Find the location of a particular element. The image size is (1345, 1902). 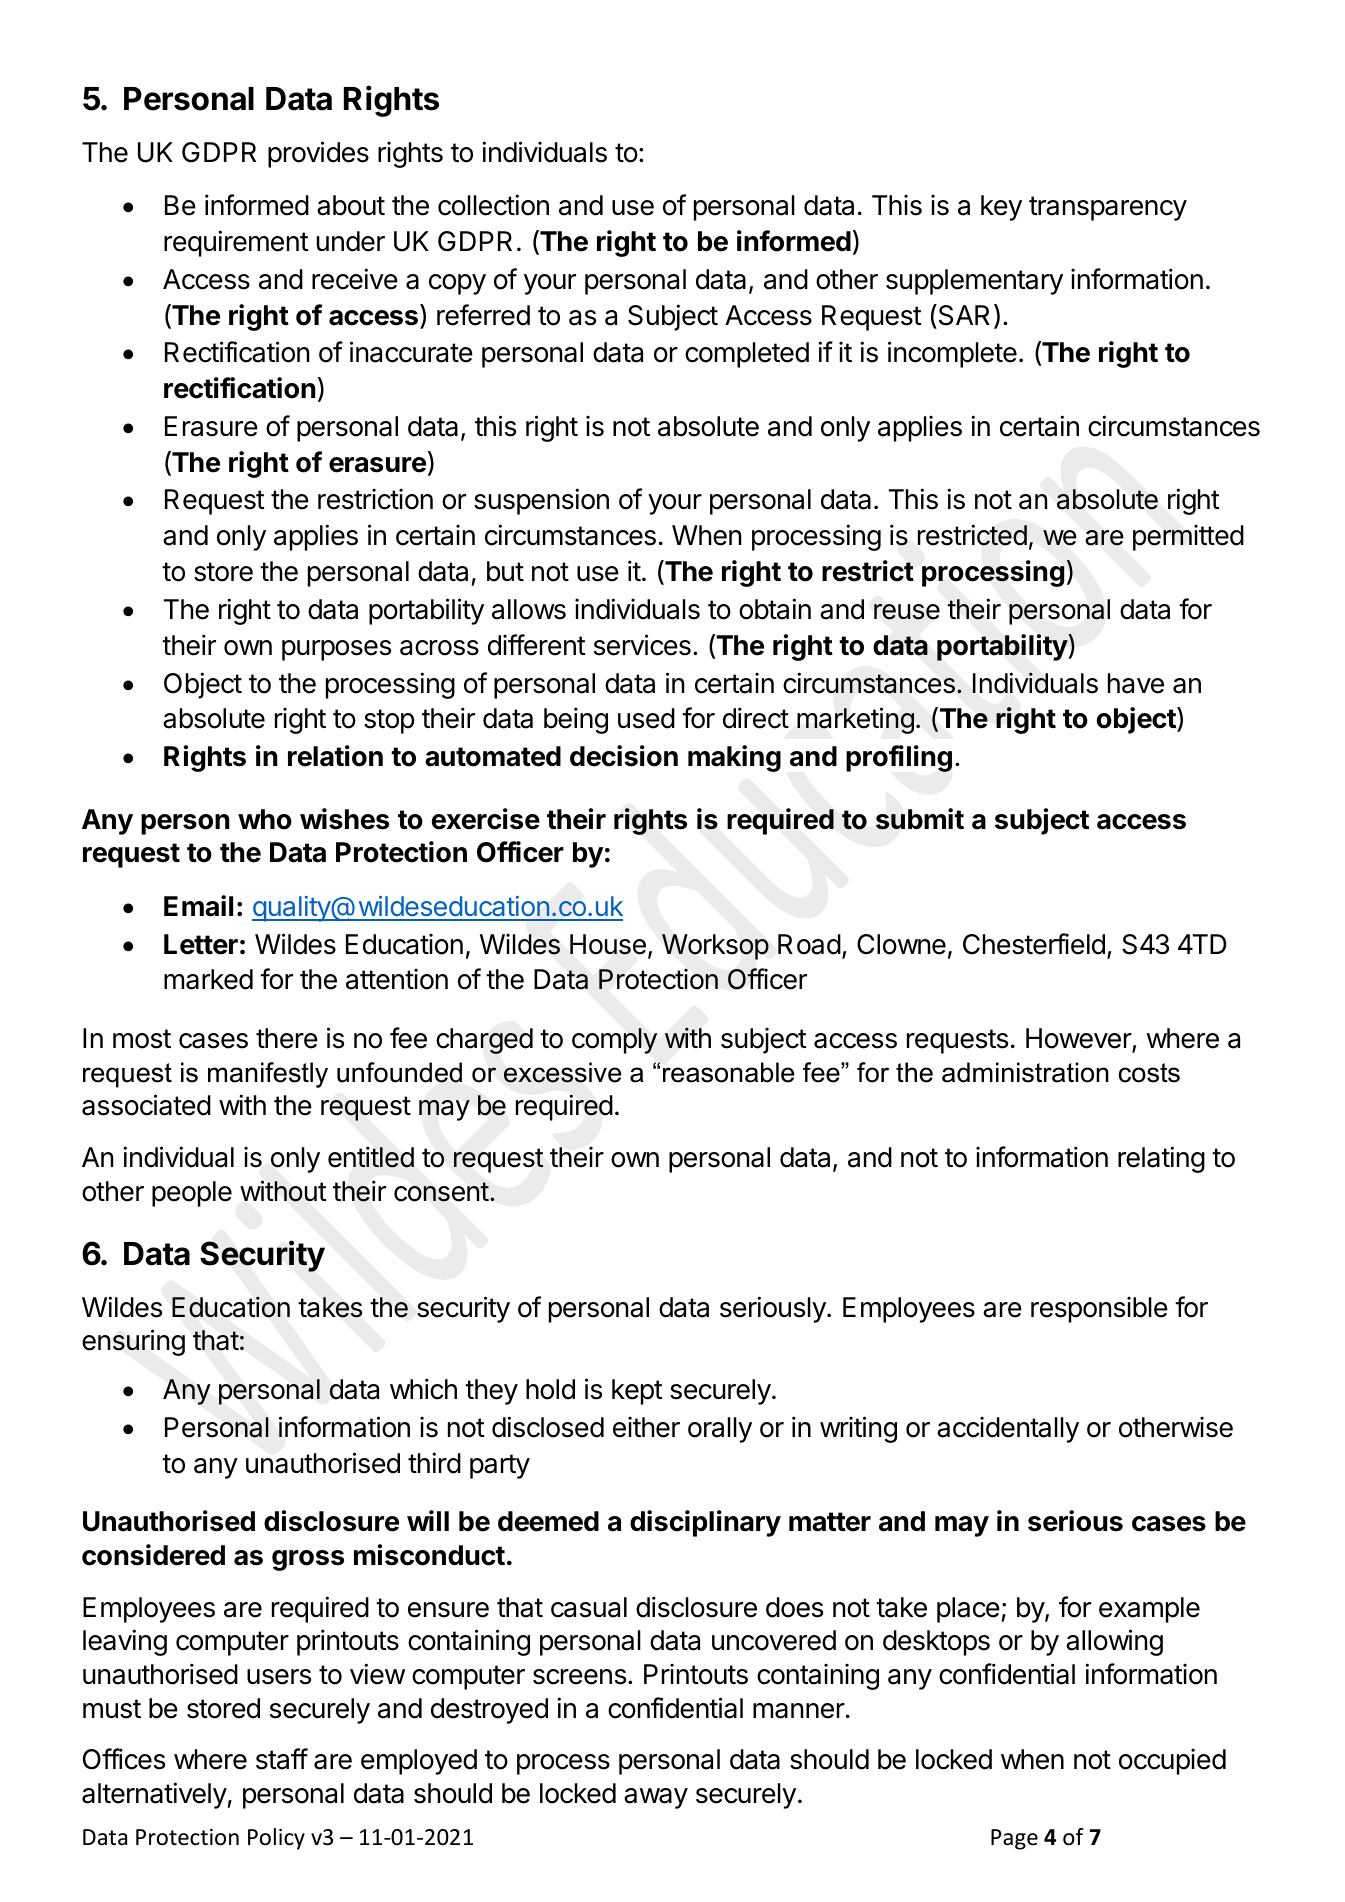

However is located at coordinates (1079, 1039).
